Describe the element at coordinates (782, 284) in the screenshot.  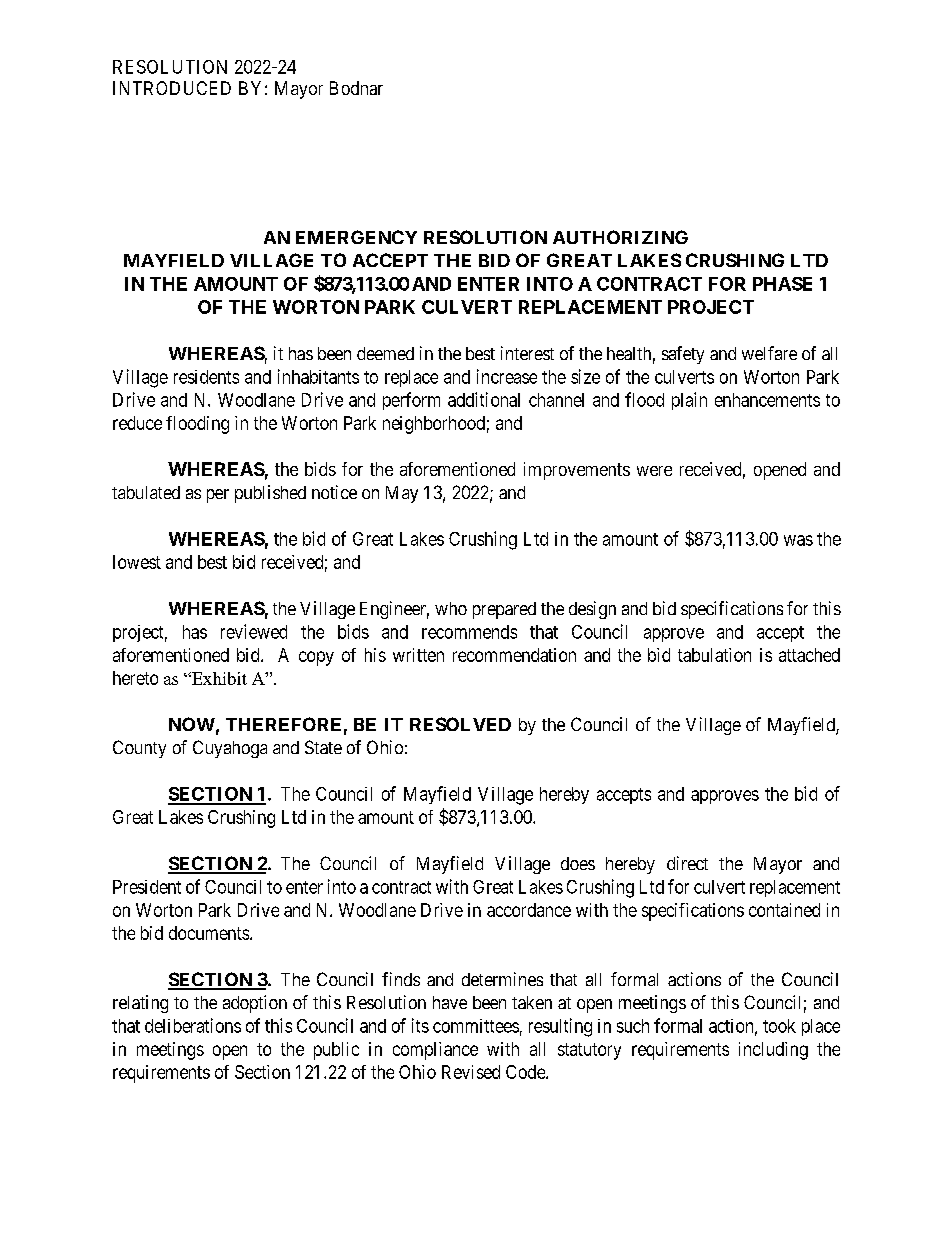
I see `PHASE` at that location.
